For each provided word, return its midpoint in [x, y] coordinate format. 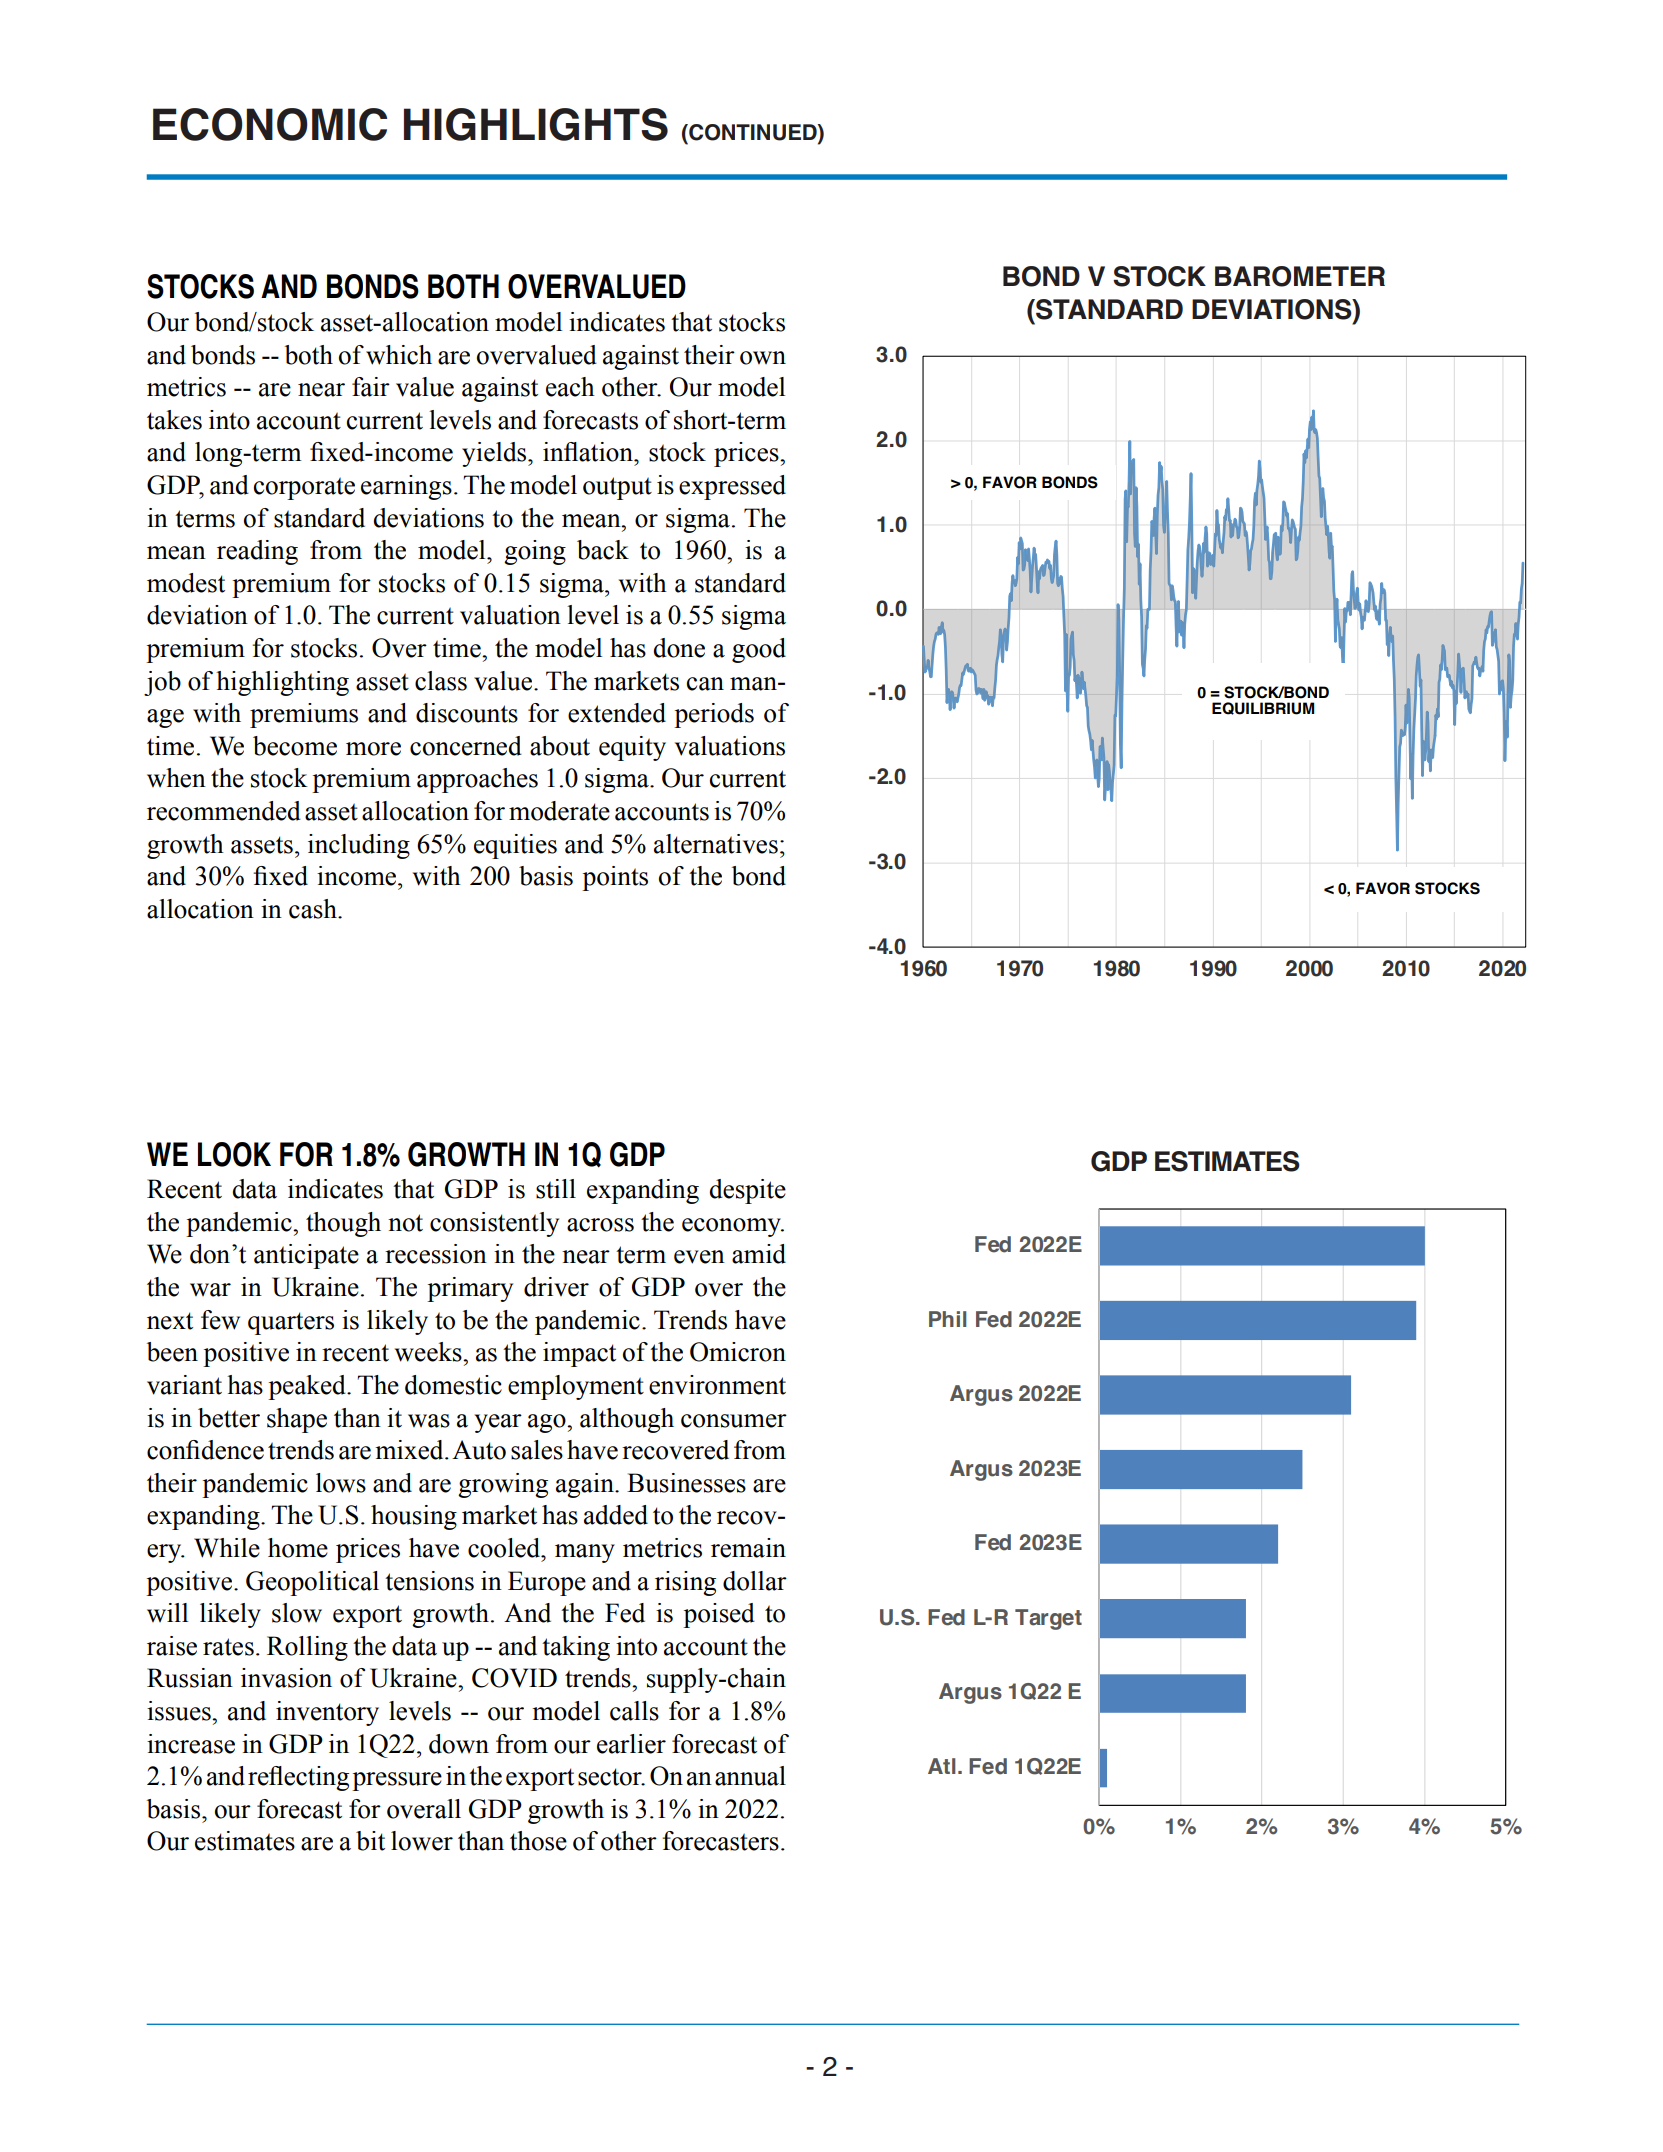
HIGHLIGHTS [536, 124]
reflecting [298, 1778]
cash [314, 909]
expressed [732, 487]
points [615, 878]
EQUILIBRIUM [1263, 708]
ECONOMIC [270, 124]
